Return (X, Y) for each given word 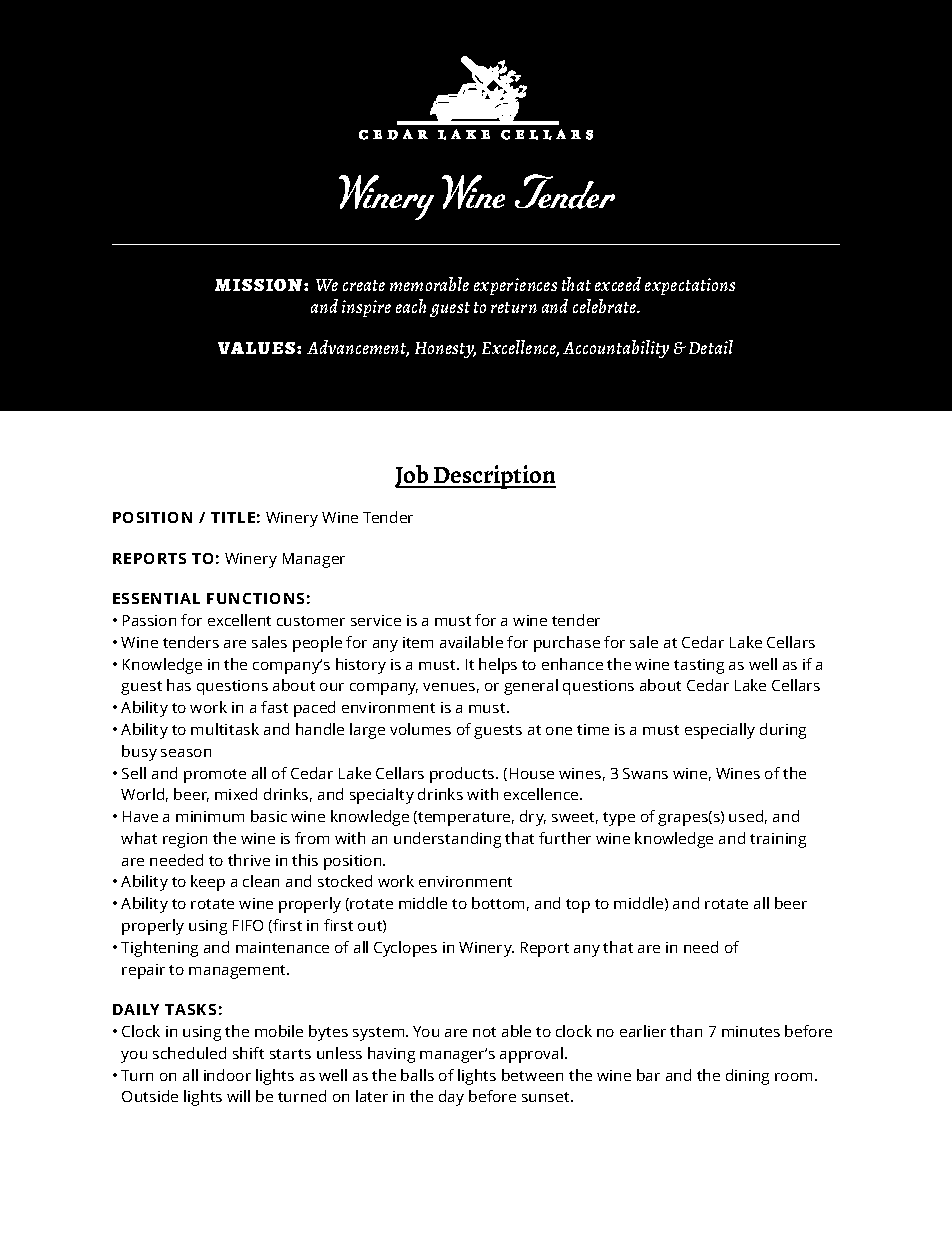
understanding (447, 840)
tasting (699, 666)
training (778, 840)
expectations (690, 286)
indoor (227, 1075)
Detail (711, 347)
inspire (366, 308)
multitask (225, 729)
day (451, 1098)
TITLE (233, 517)
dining (747, 1077)
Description (494, 477)
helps (498, 666)
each (411, 306)
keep (208, 883)
